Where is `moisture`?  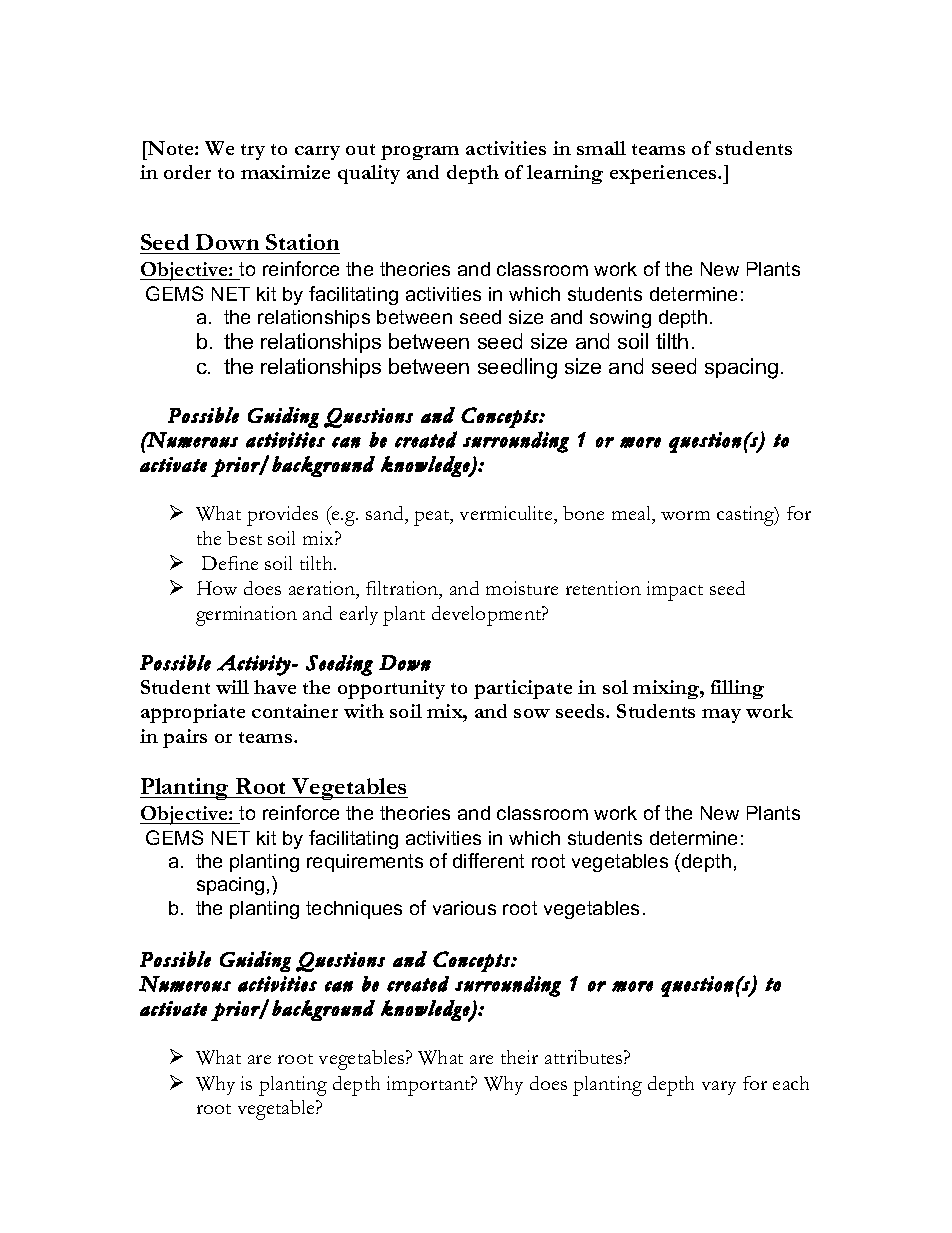 moisture is located at coordinates (522, 588).
